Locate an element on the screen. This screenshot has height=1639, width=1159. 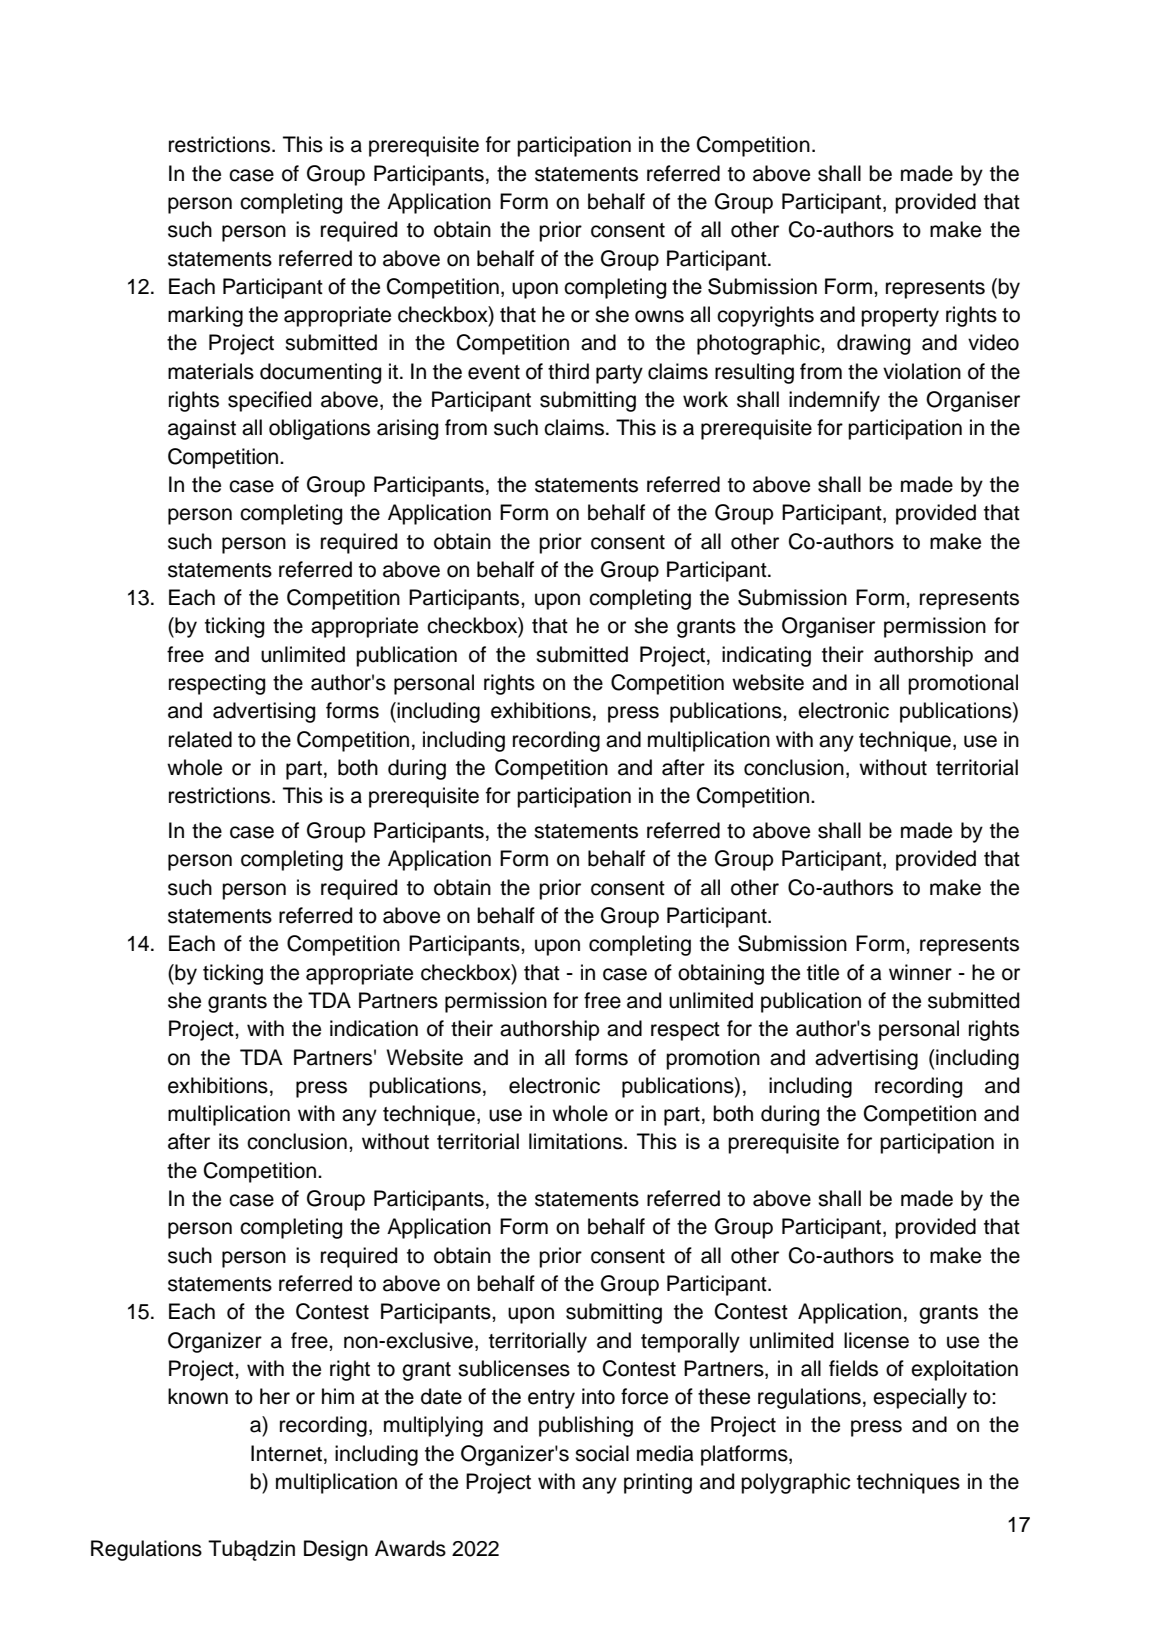
Design is located at coordinates (336, 1550).
